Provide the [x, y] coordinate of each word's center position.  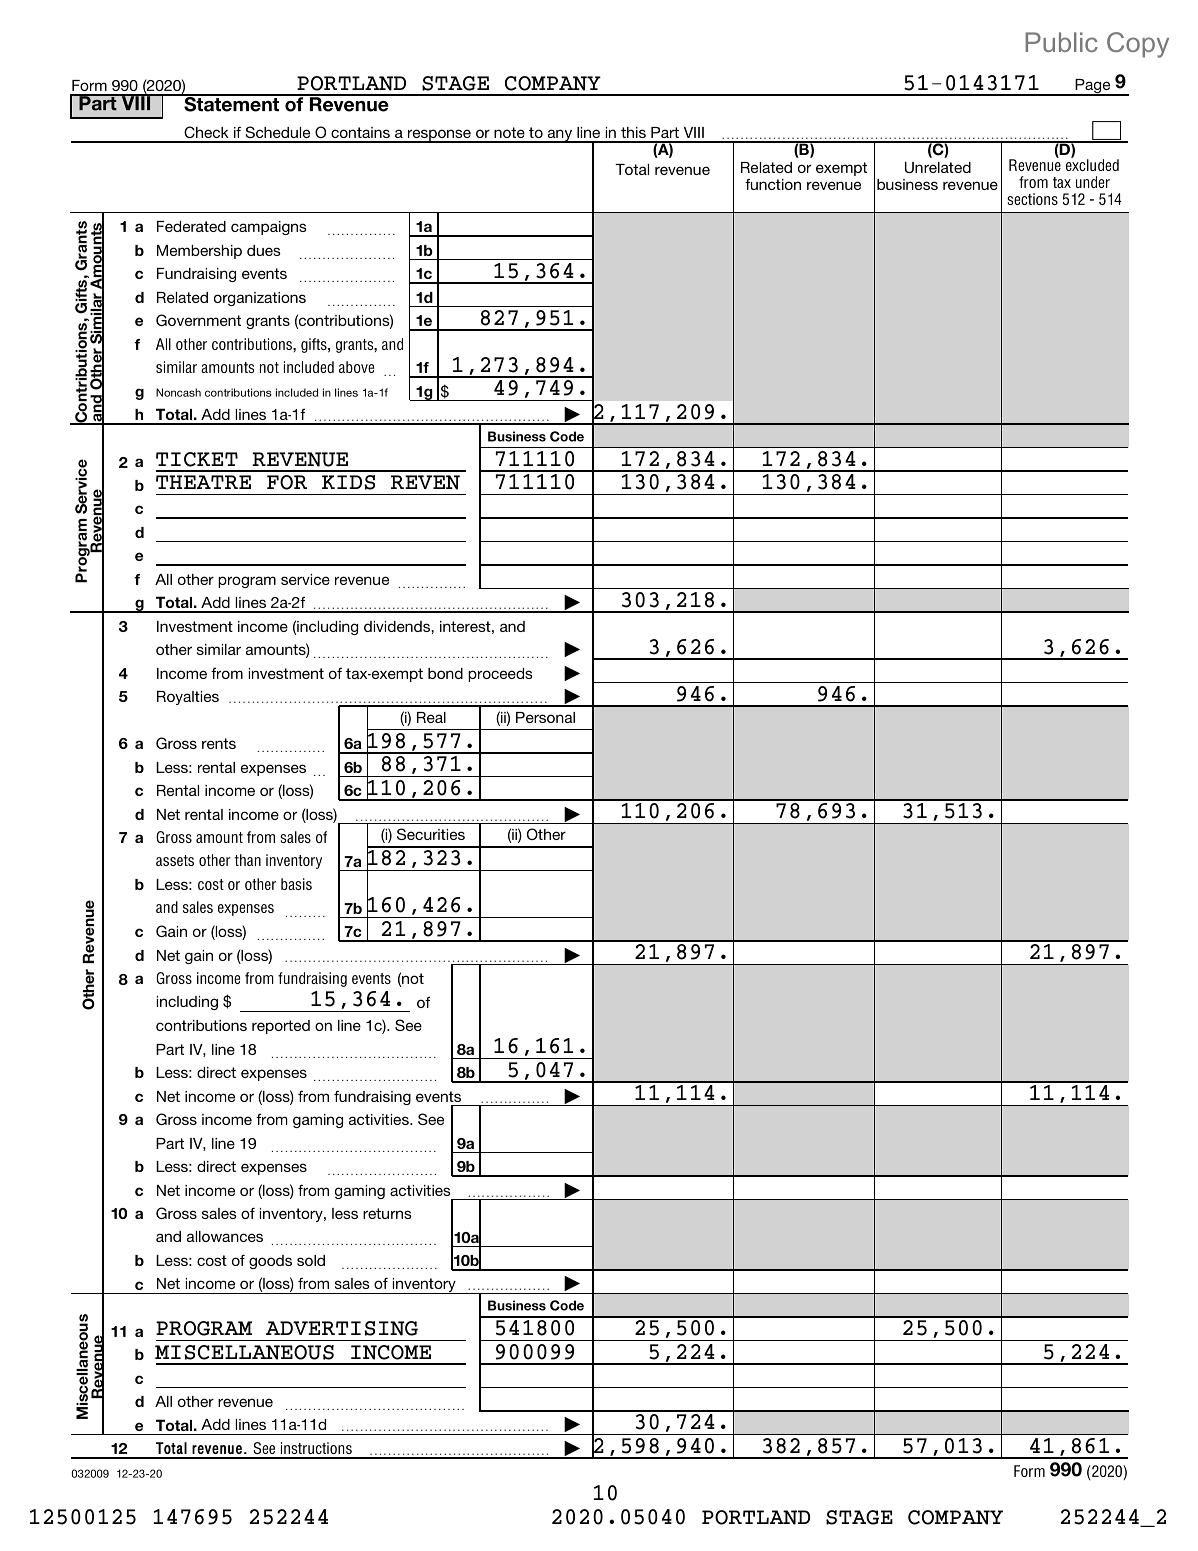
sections [1032, 199]
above [356, 367]
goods [270, 1262]
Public [1061, 42]
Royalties [188, 698]
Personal [545, 717]
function [773, 184]
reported [281, 1027]
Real [431, 717]
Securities [431, 834]
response [439, 136]
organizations [260, 299]
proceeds [500, 675]
